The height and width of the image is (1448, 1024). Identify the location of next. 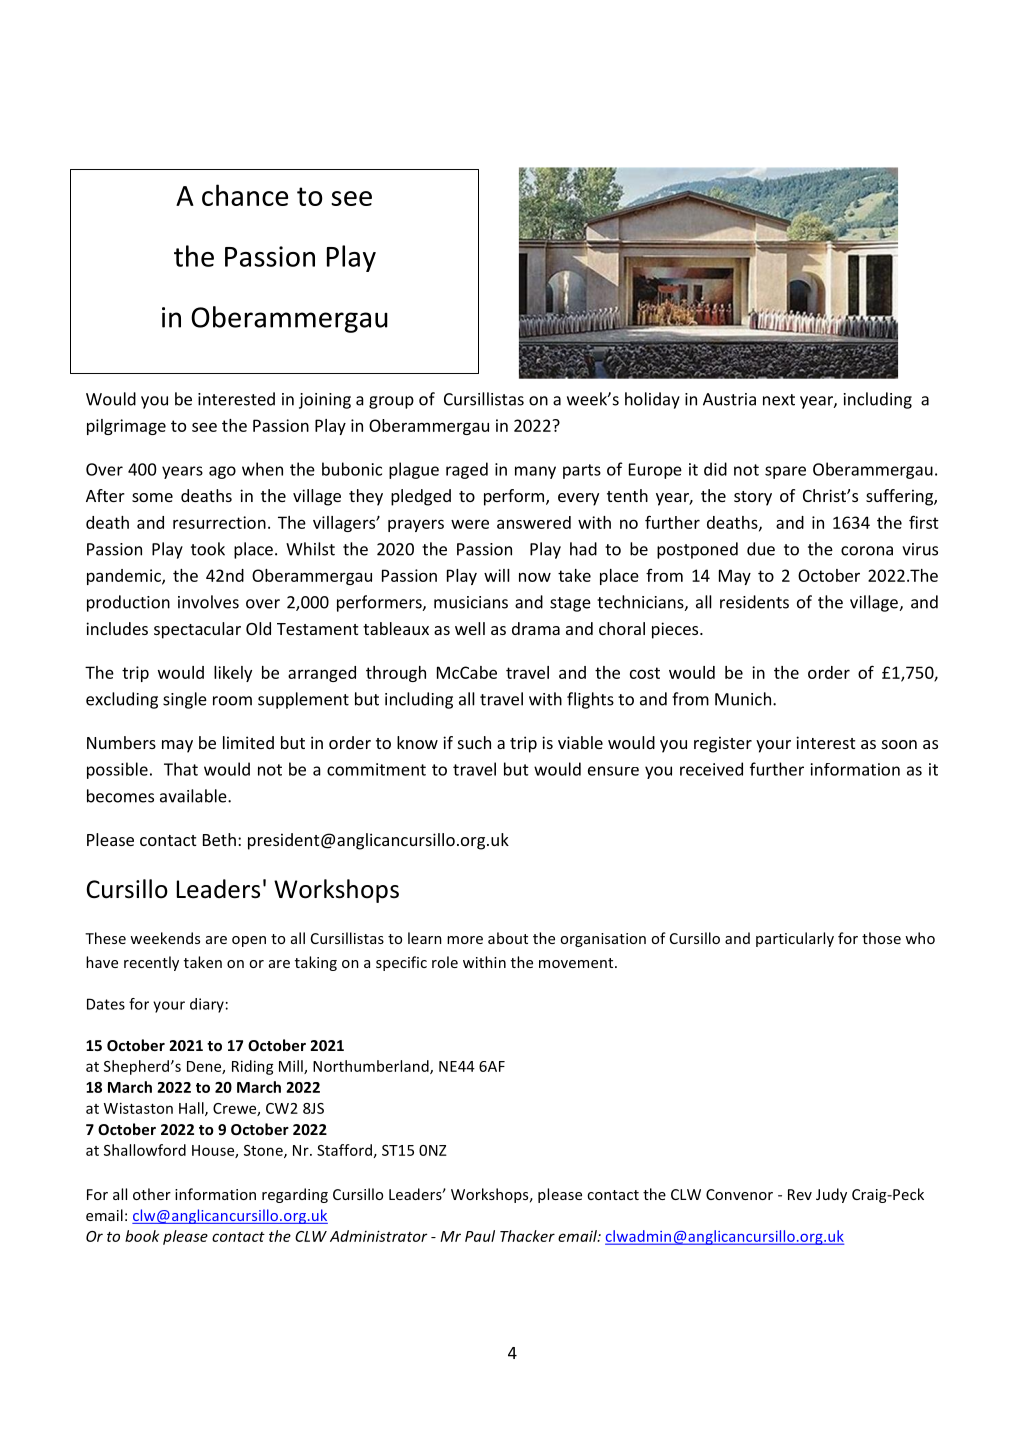
(779, 400).
